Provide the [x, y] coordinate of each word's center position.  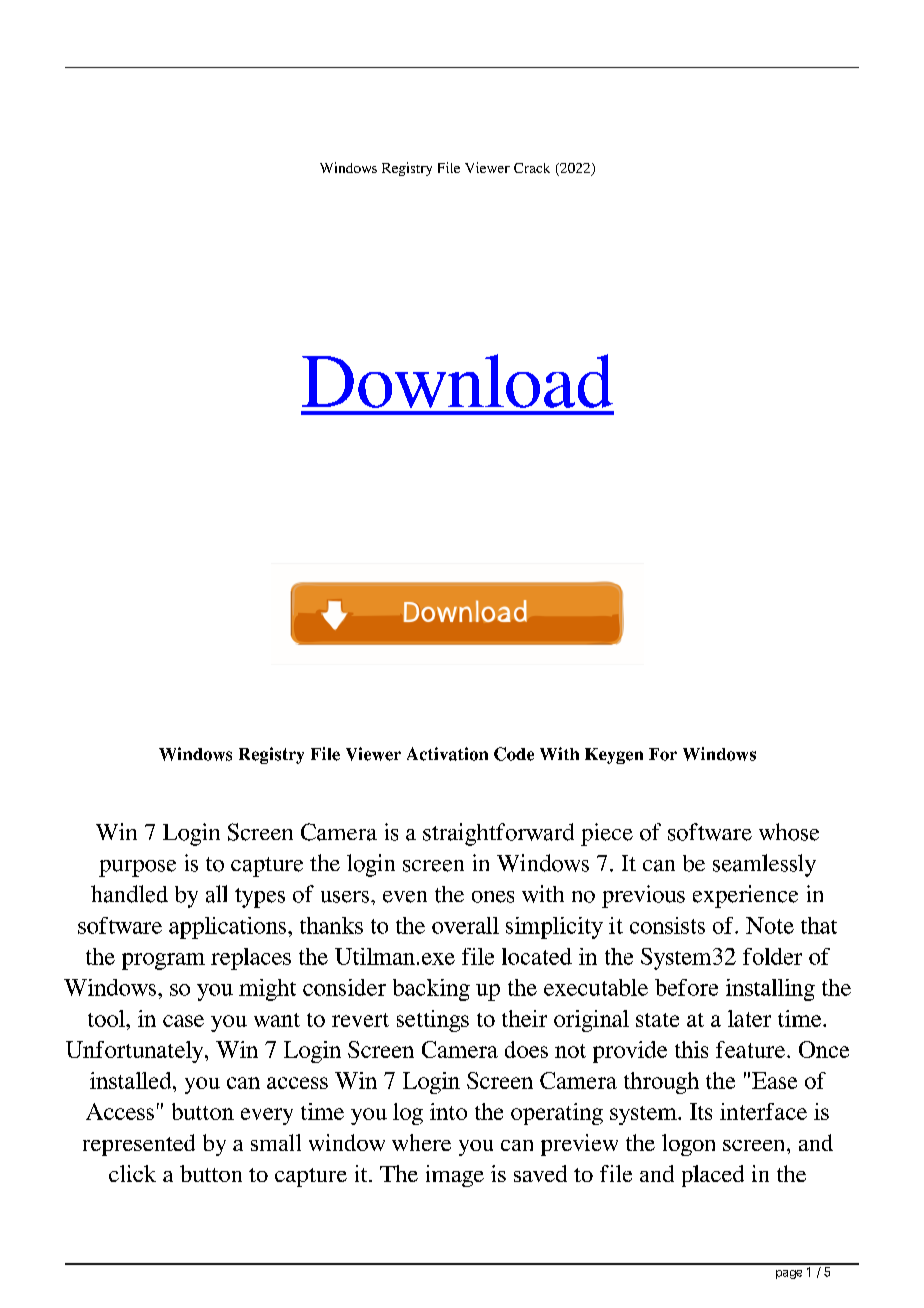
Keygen [614, 756]
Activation [447, 754]
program [163, 961]
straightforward [498, 834]
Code [514, 754]
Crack [532, 168]
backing [431, 990]
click [132, 1173]
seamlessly [764, 865]
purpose [137, 868]
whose [789, 832]
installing [770, 990]
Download [457, 381]
